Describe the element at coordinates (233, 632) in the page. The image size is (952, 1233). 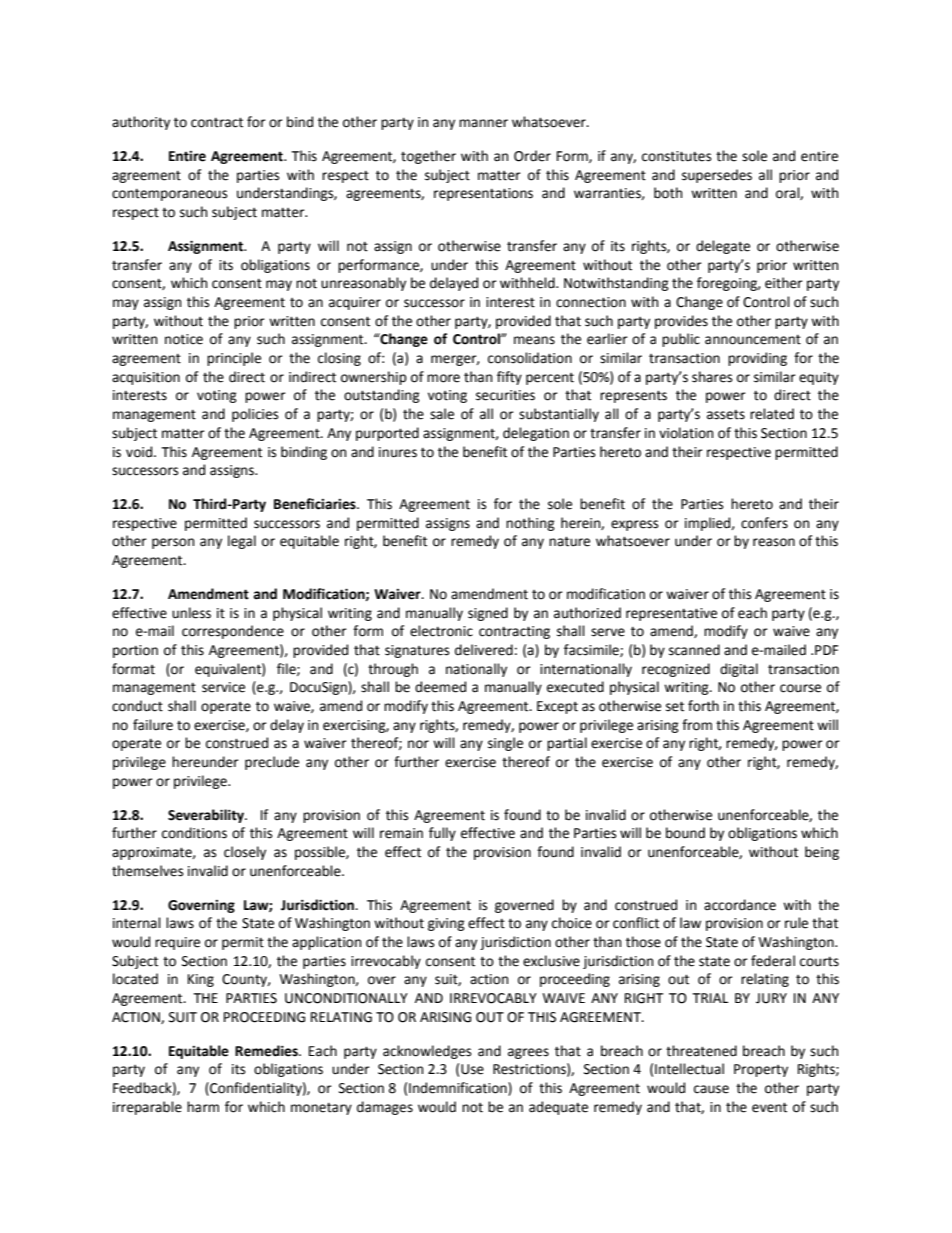
I see `correspondence` at that location.
